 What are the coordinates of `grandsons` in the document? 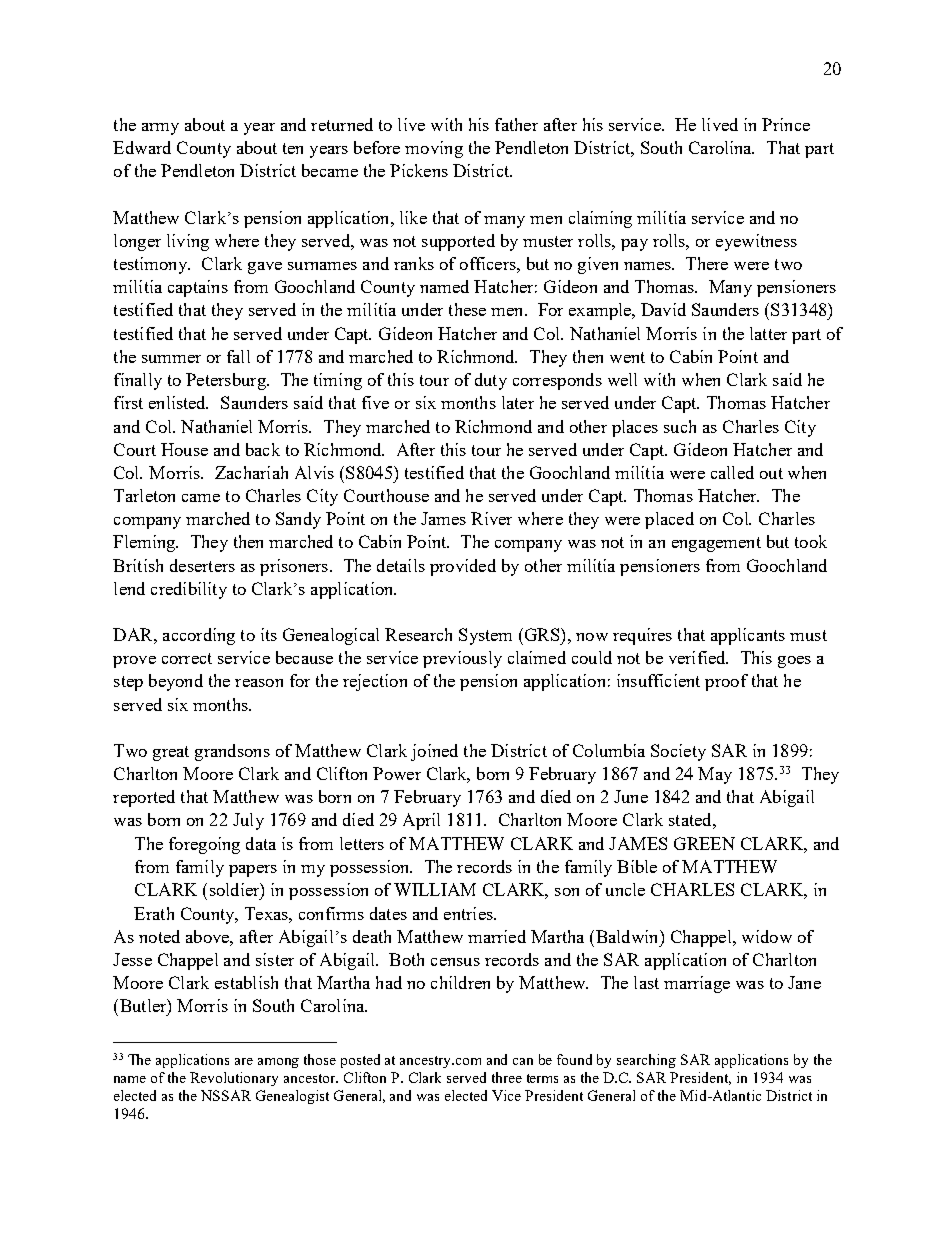 It's located at (232, 752).
